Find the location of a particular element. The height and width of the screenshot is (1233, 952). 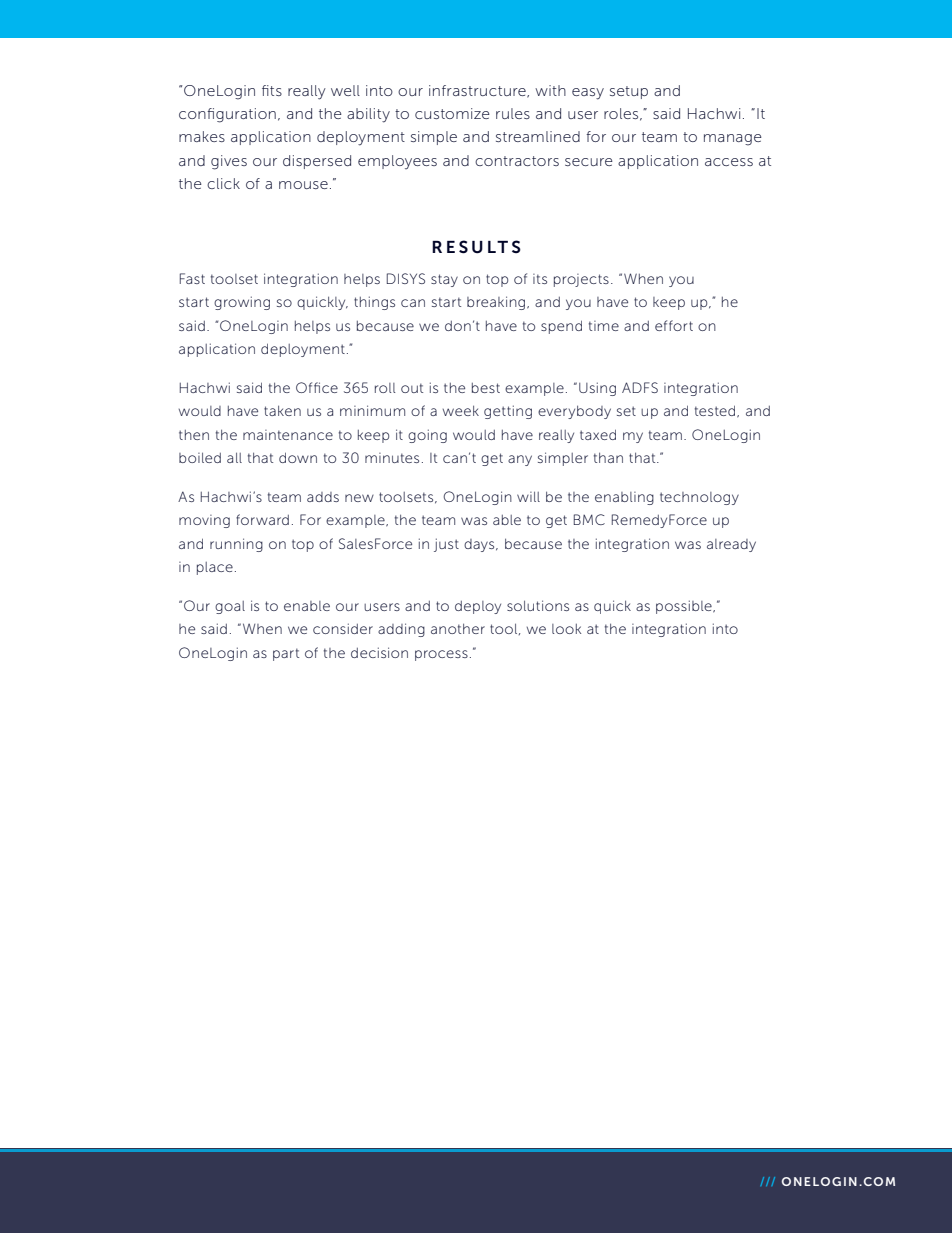

customize is located at coordinates (452, 113).
